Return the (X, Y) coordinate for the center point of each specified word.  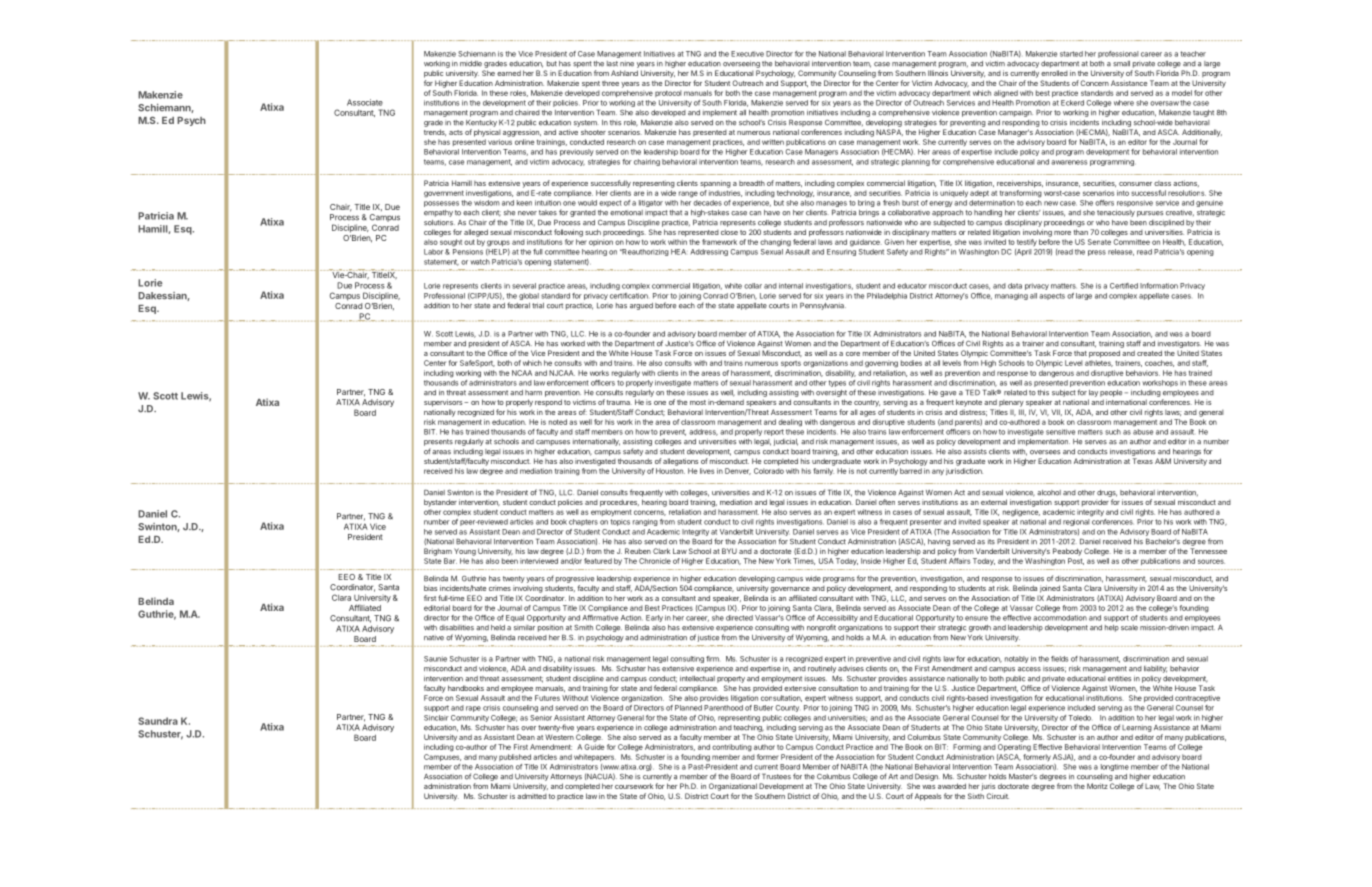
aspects (1052, 296)
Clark (661, 551)
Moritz (1097, 786)
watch (480, 262)
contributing (732, 748)
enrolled (1054, 73)
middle (471, 64)
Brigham (438, 552)
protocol (668, 93)
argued (641, 306)
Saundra (158, 721)
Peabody (1067, 552)
